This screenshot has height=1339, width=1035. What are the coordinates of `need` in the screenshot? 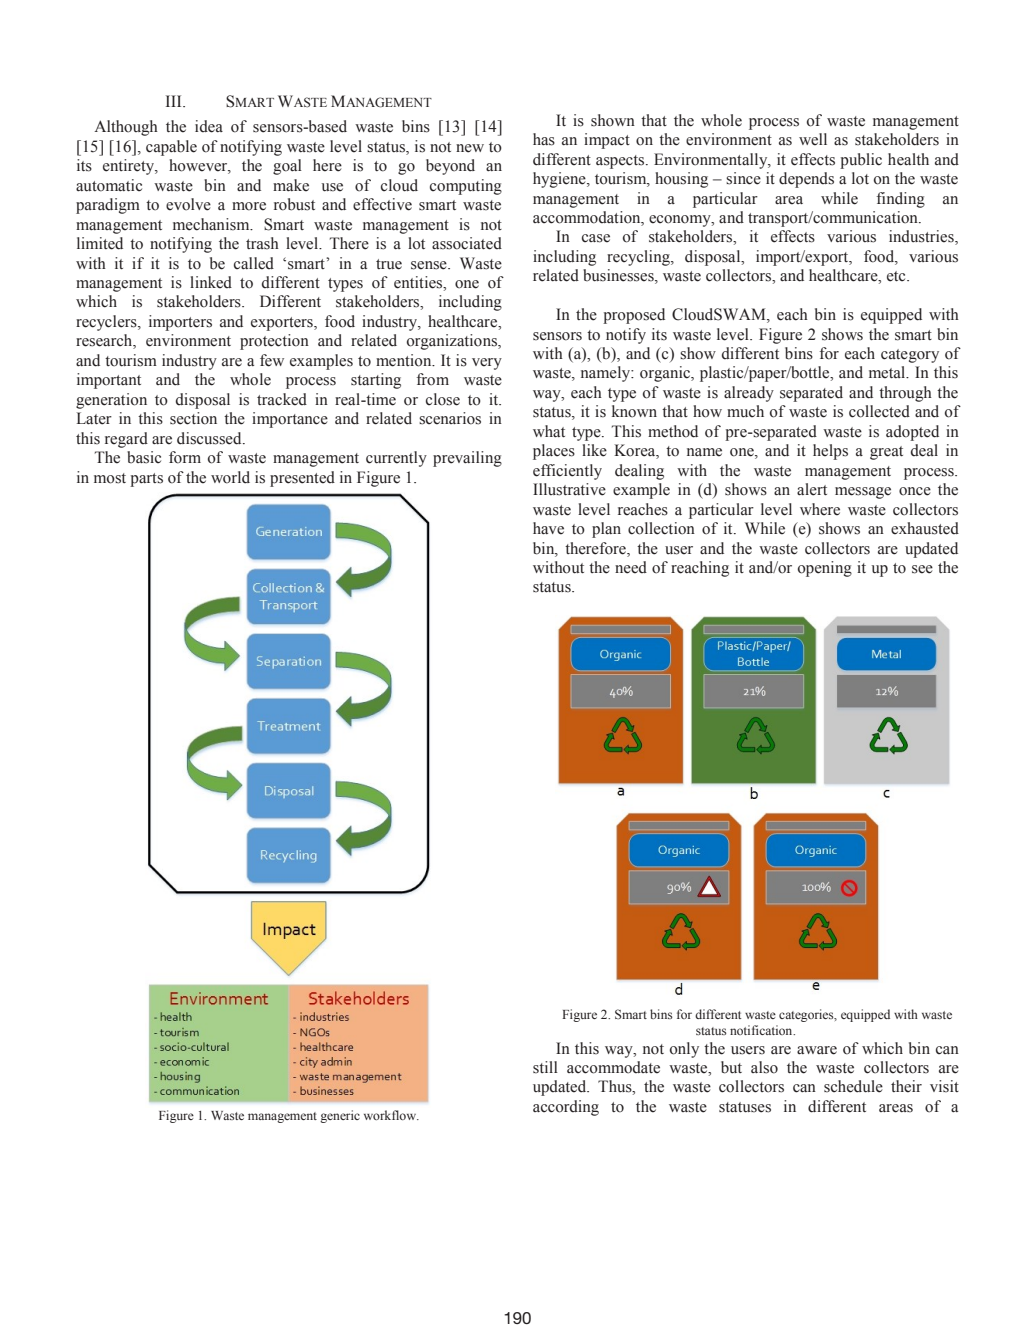 It's located at (631, 567).
